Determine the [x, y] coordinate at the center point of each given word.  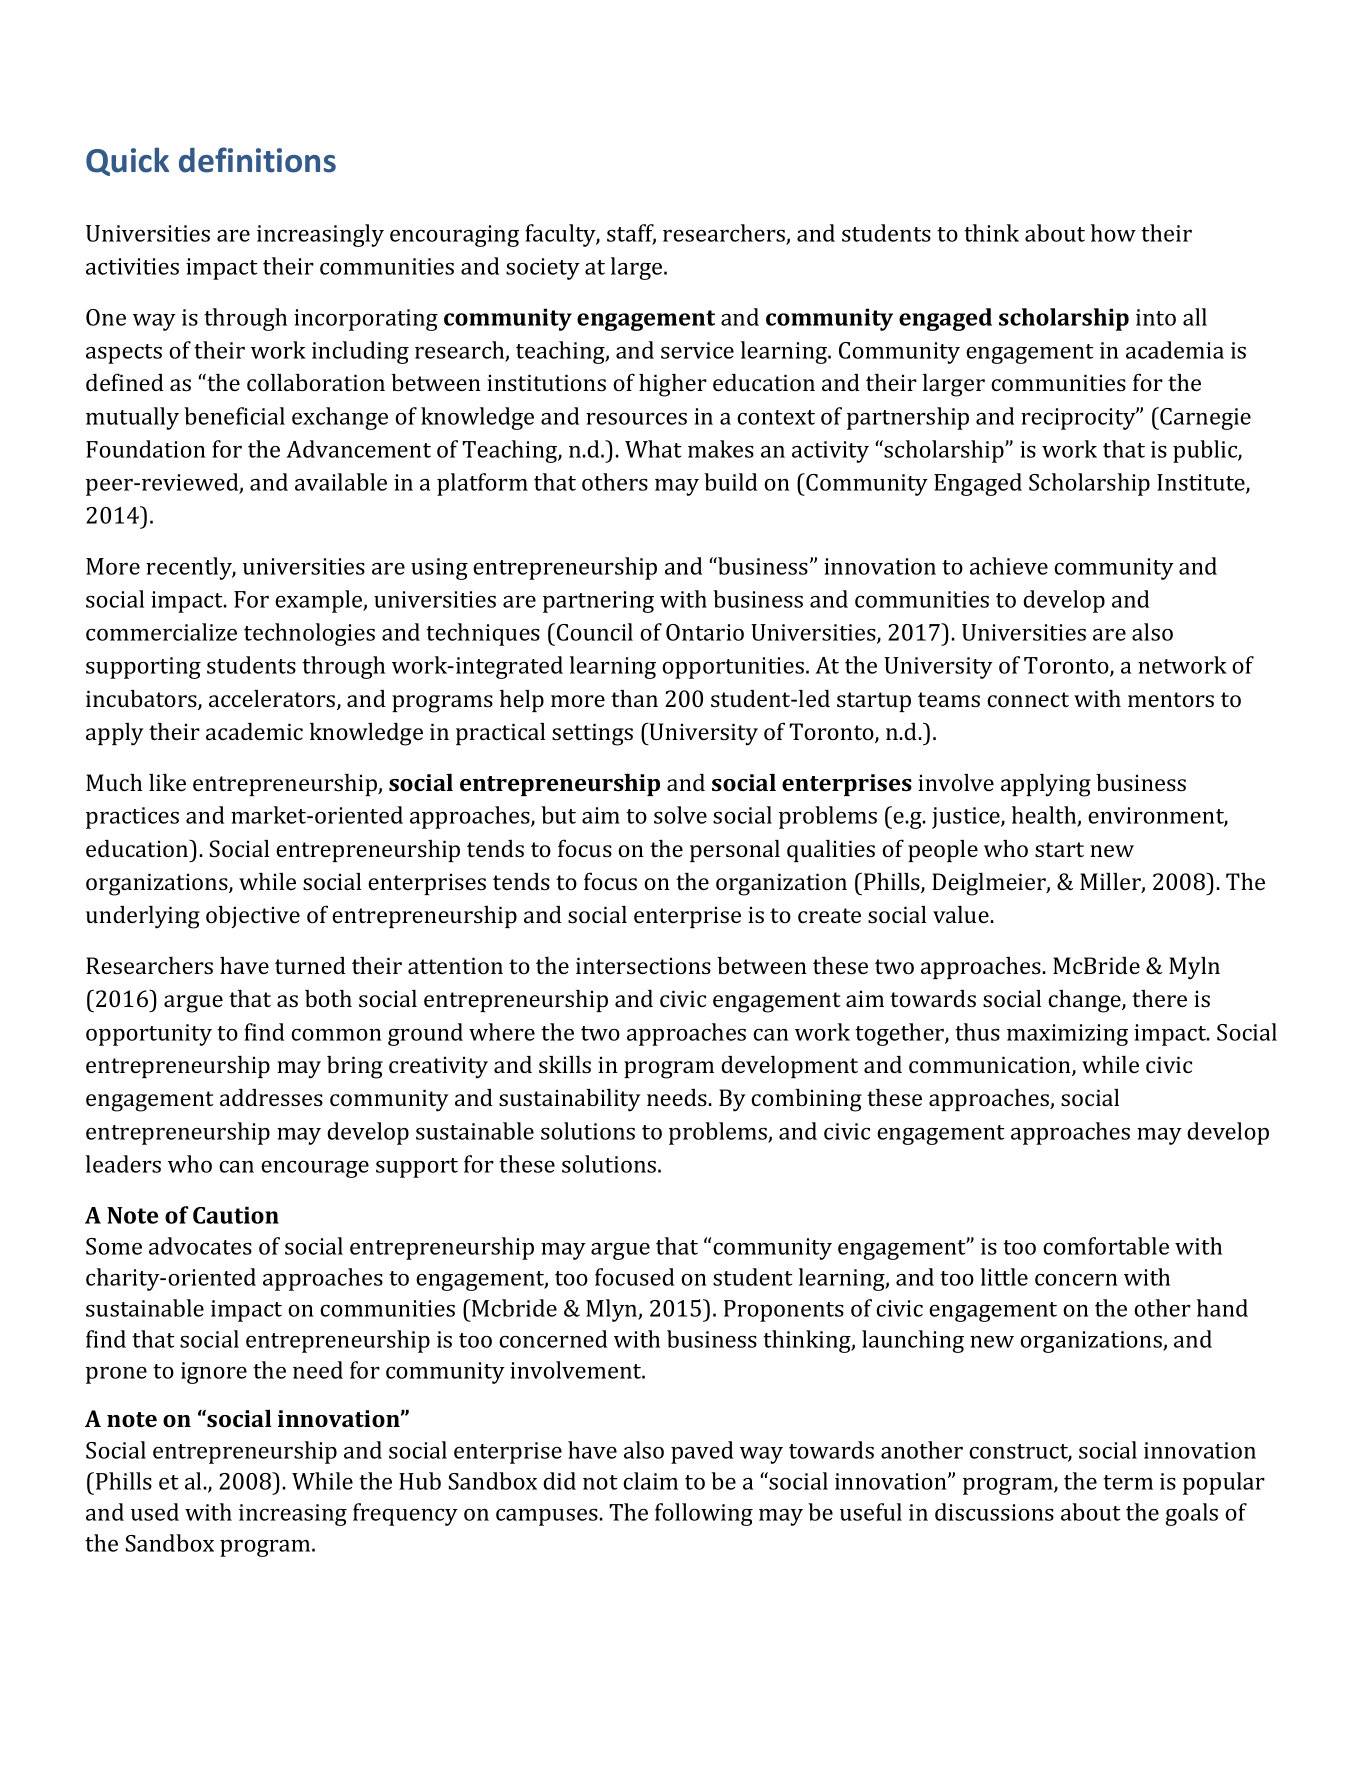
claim [650, 1481]
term [1128, 1482]
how [1113, 233]
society [543, 269]
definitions [257, 160]
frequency [405, 1514]
